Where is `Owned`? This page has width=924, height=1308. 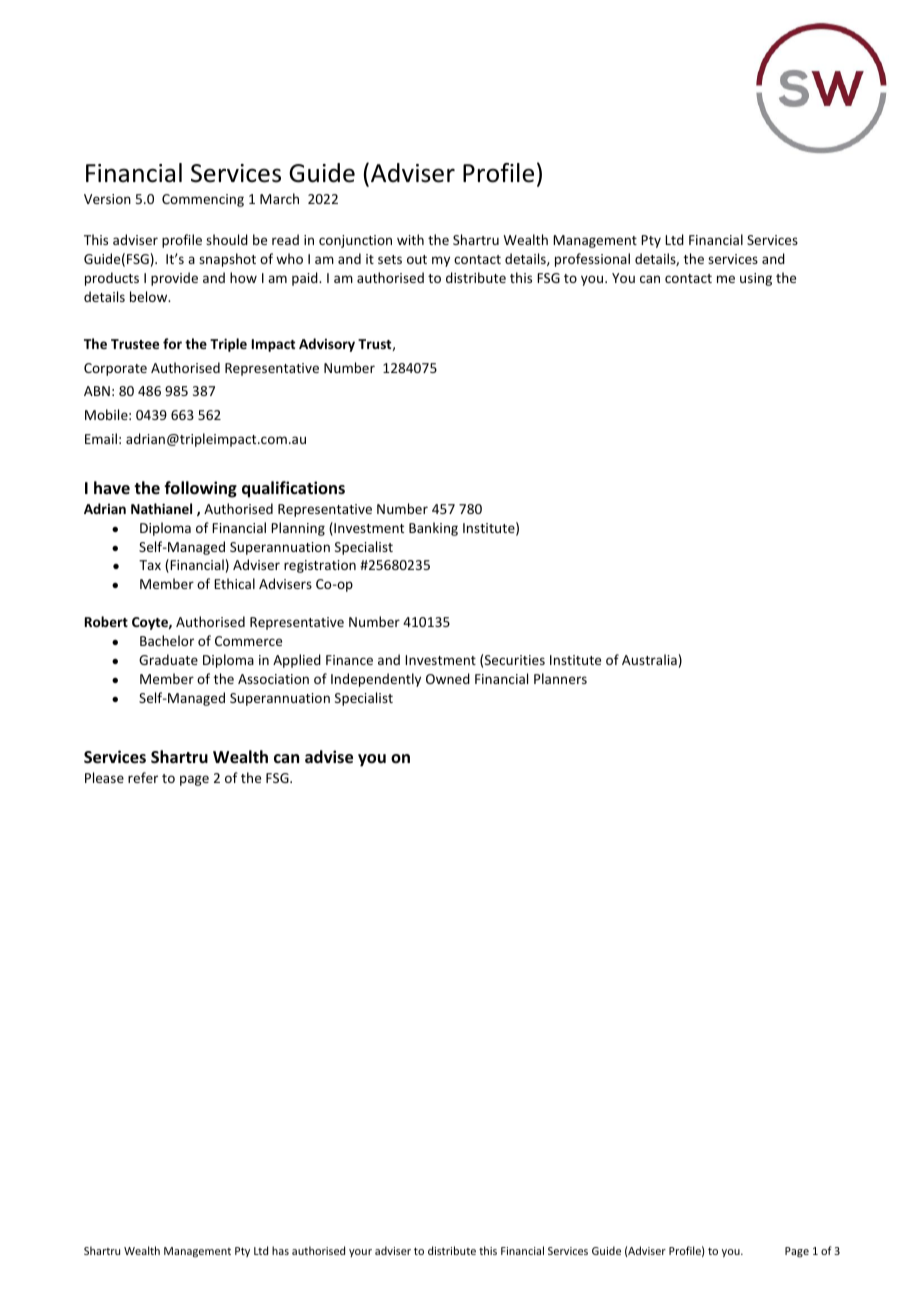
Owned is located at coordinates (448, 678).
